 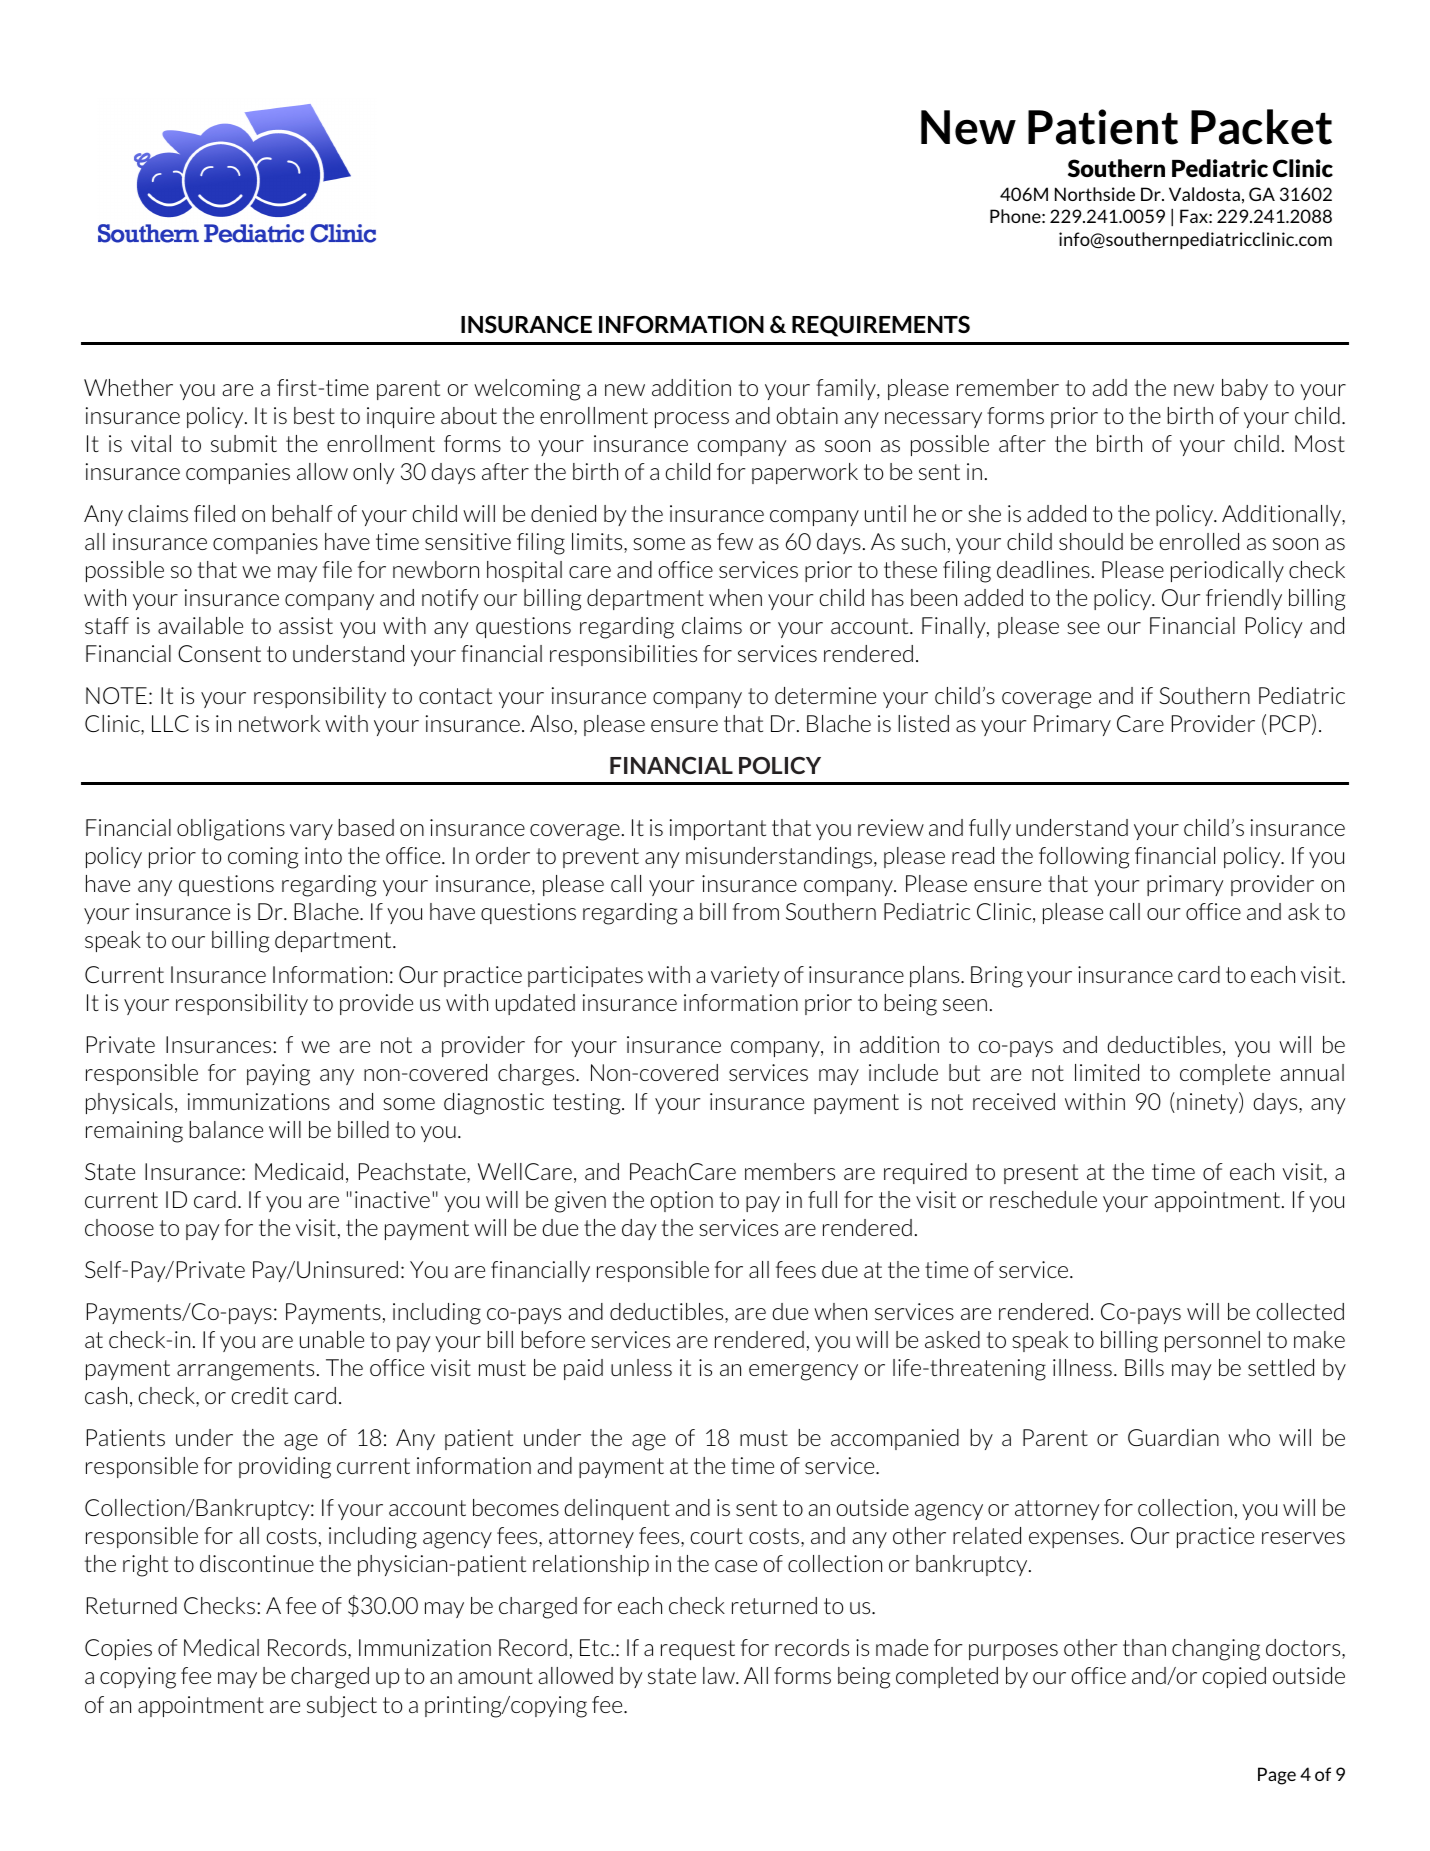 I want to click on Guardian, so click(x=1173, y=1437).
